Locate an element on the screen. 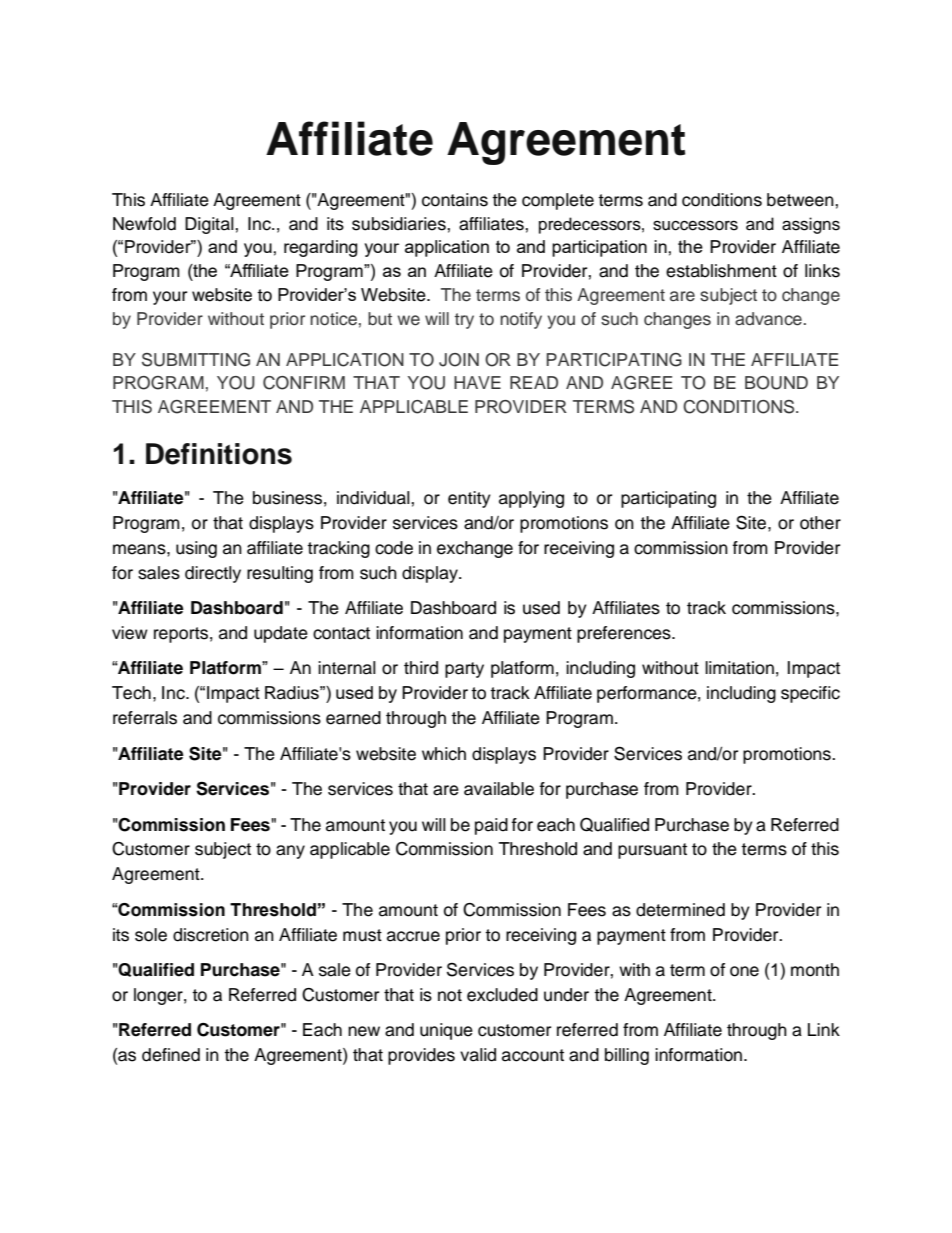 The width and height of the screenshot is (952, 1233). unique is located at coordinates (446, 1031).
